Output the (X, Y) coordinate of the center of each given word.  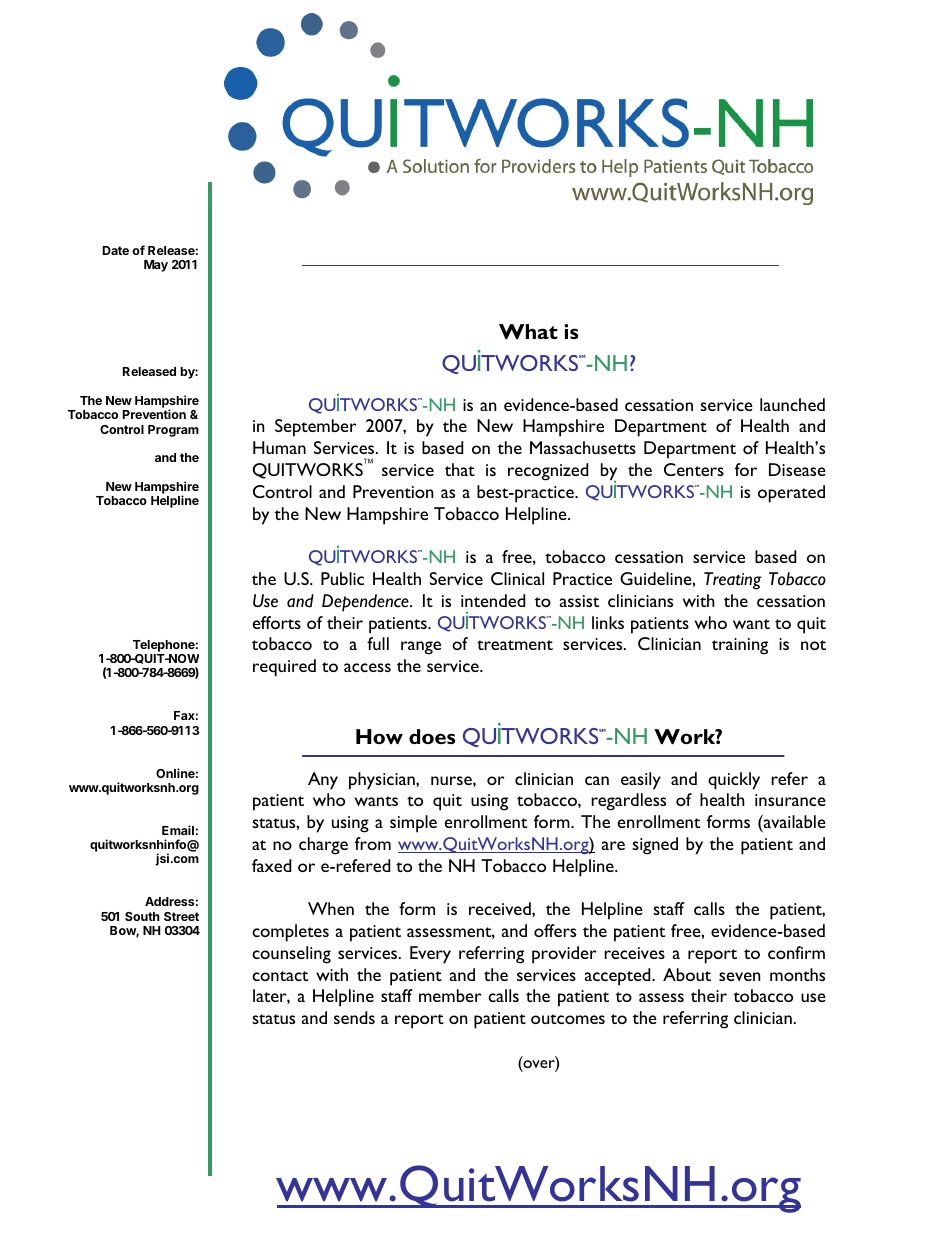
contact (280, 976)
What (528, 331)
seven (740, 976)
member (450, 995)
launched (792, 404)
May (156, 266)
